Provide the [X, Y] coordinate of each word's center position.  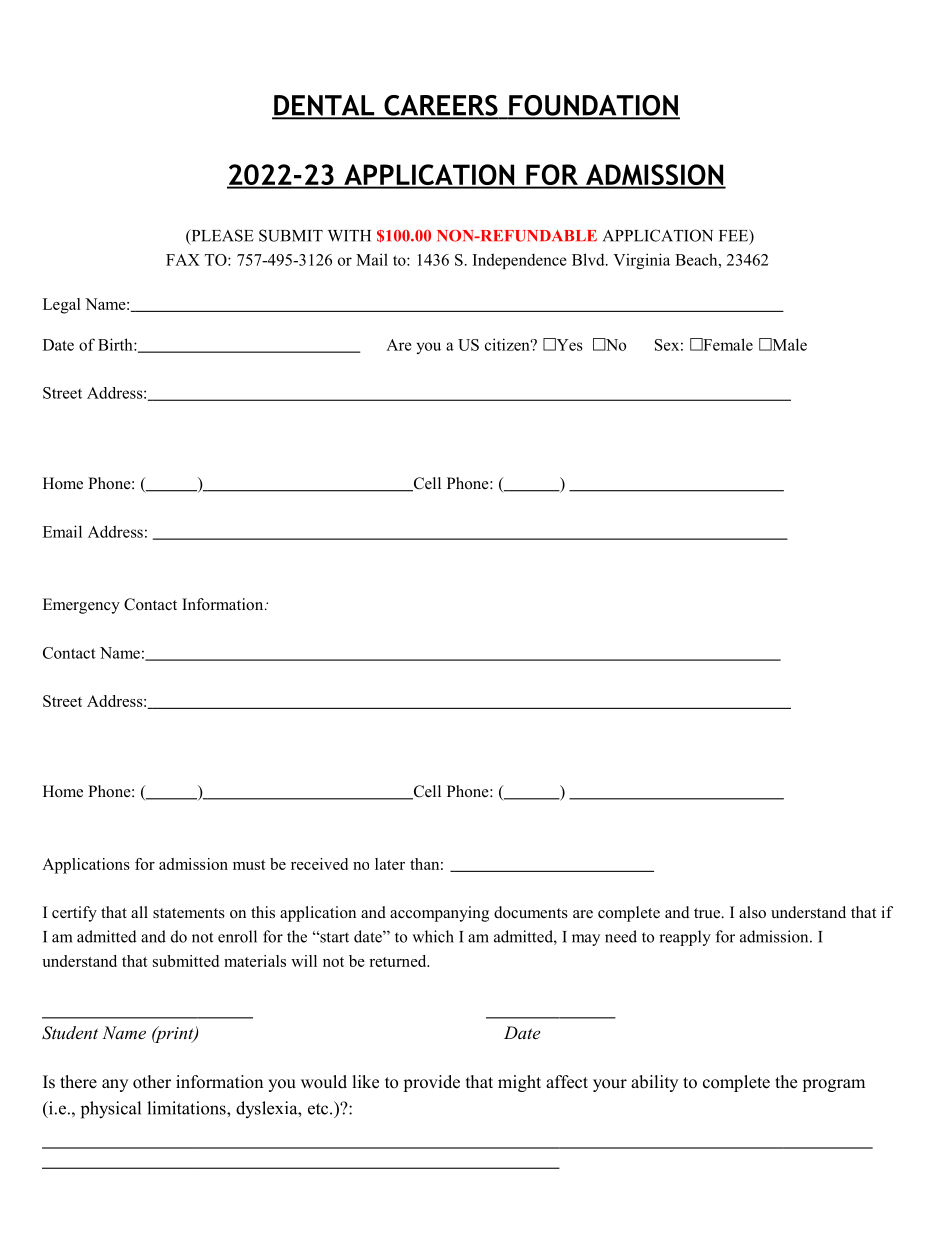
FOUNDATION [593, 106]
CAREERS [441, 106]
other [152, 1082]
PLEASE [221, 236]
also [752, 912]
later [390, 864]
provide [431, 1083]
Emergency [81, 606]
